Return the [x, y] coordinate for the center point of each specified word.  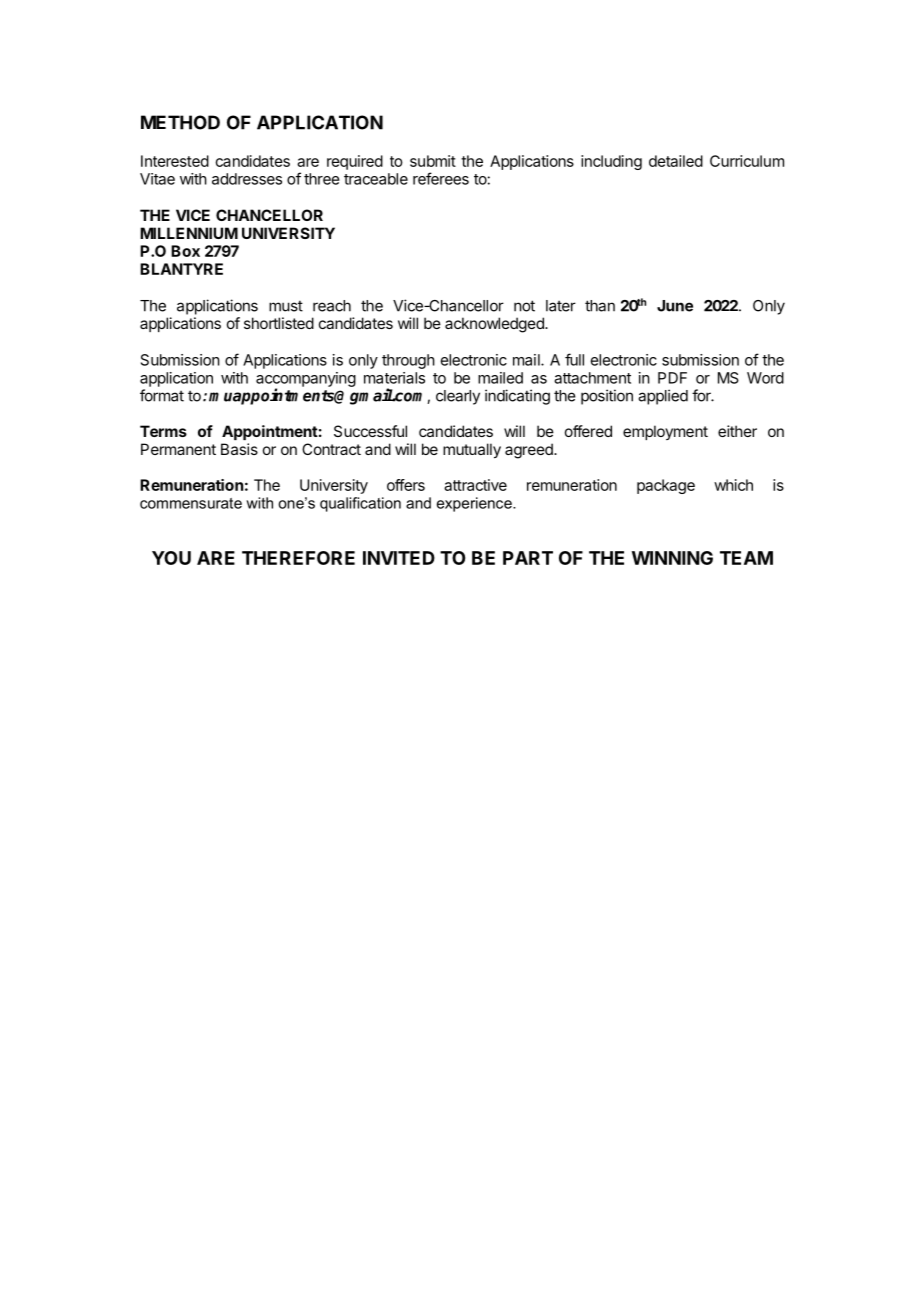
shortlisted [279, 323]
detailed [676, 161]
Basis [239, 449]
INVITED [399, 558]
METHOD [180, 122]
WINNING [672, 558]
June [675, 306]
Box [185, 251]
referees [441, 178]
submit [433, 161]
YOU [171, 558]
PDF [672, 378]
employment [665, 432]
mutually [472, 451]
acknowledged [495, 325]
